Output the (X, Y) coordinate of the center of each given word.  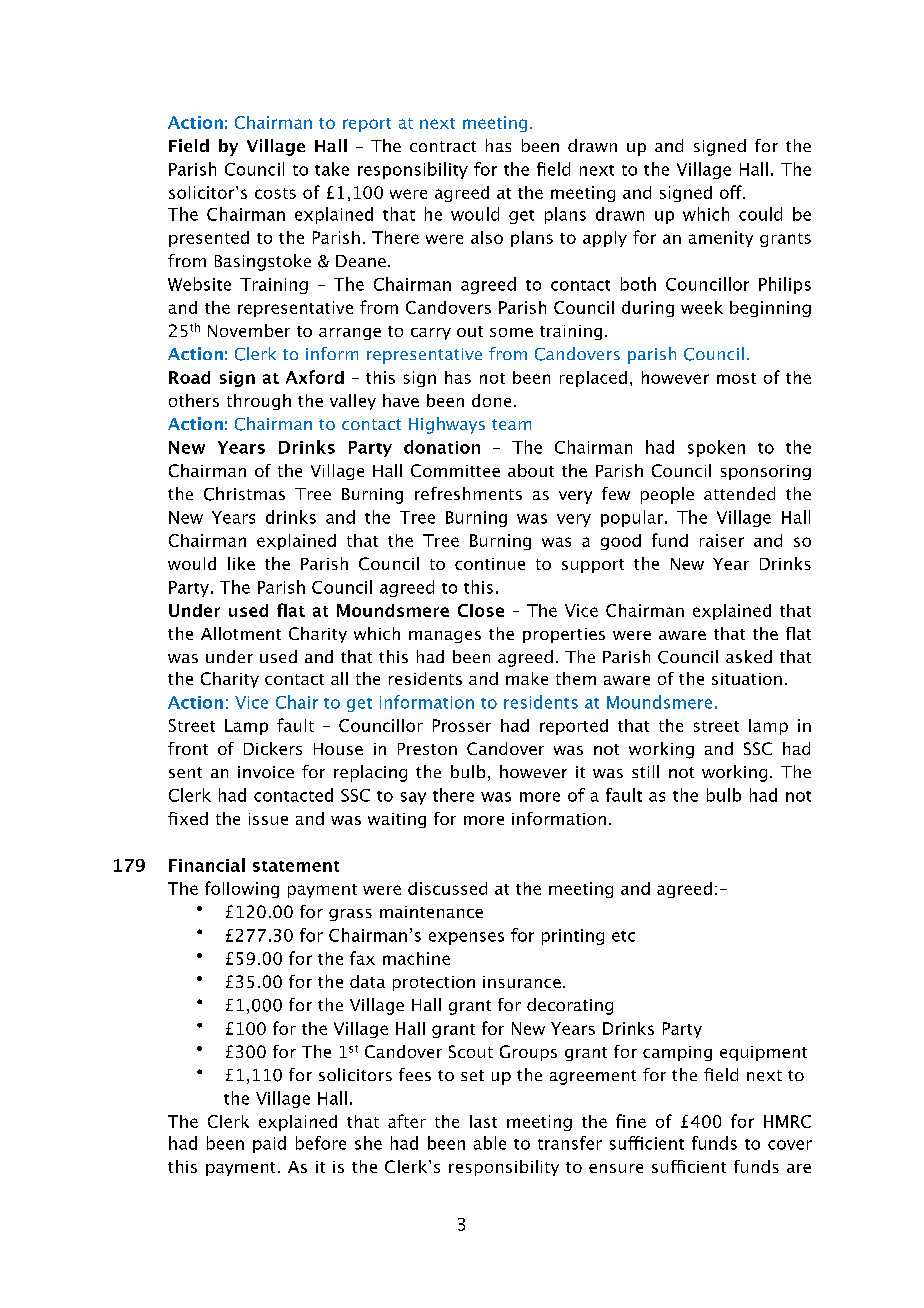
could (760, 214)
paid (269, 1144)
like (241, 563)
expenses (466, 938)
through (259, 402)
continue (490, 564)
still (645, 771)
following (242, 889)
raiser (722, 540)
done (491, 400)
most (736, 378)
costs (275, 193)
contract (443, 146)
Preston (427, 749)
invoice (266, 772)
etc (623, 936)
